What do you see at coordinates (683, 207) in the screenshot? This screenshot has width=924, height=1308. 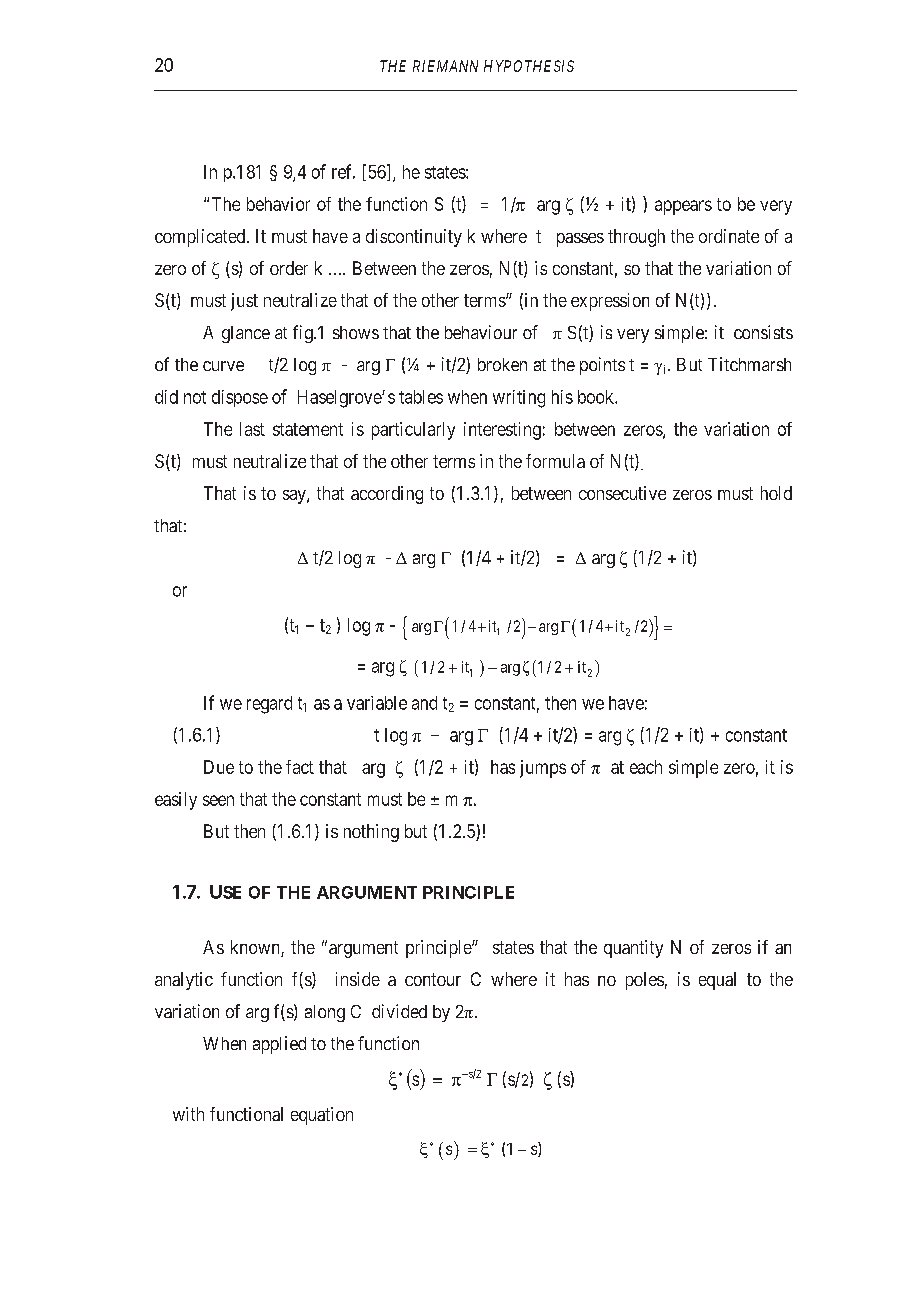 I see `appears` at bounding box center [683, 207].
